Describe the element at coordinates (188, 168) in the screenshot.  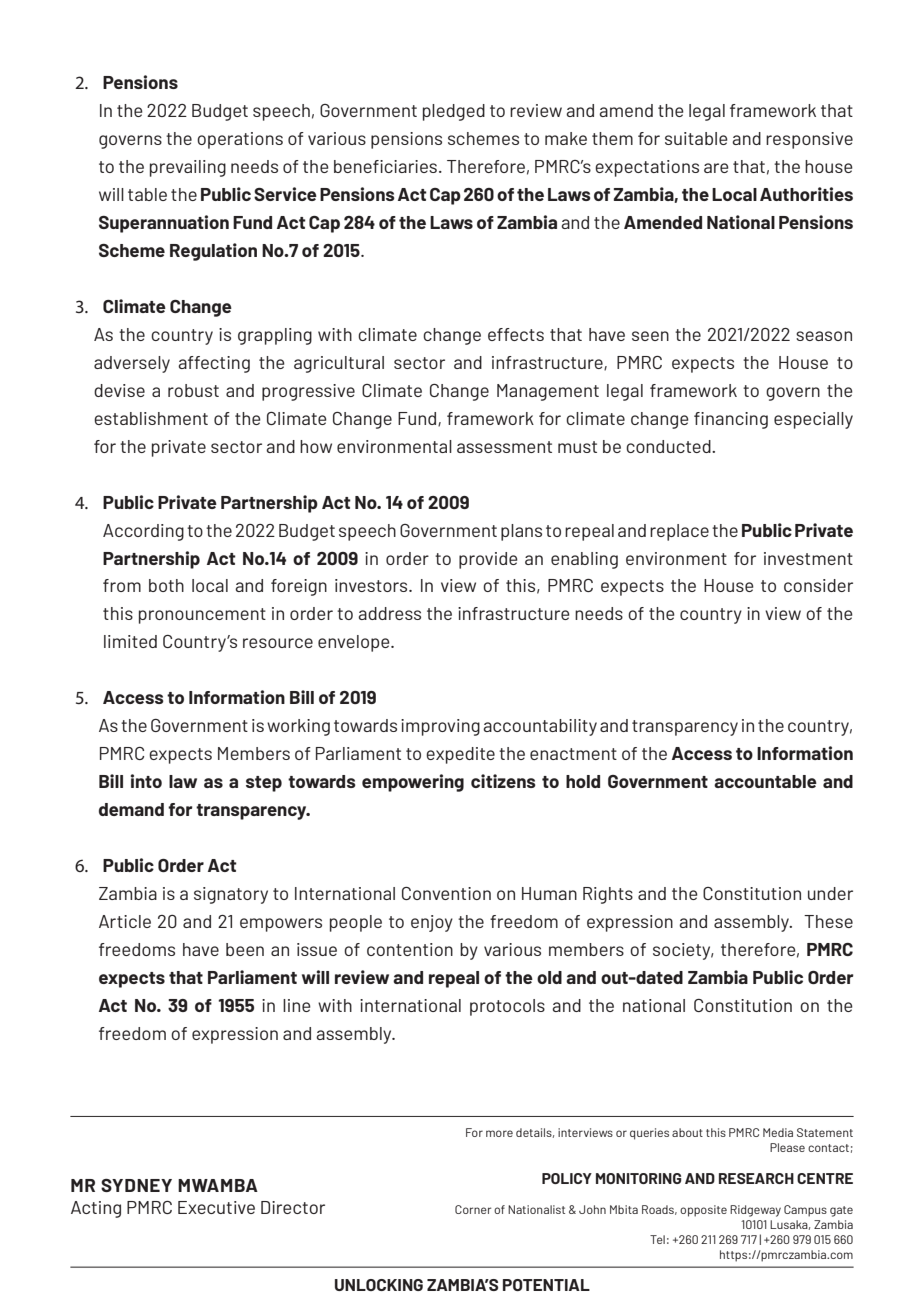
I see `prevailing` at that location.
